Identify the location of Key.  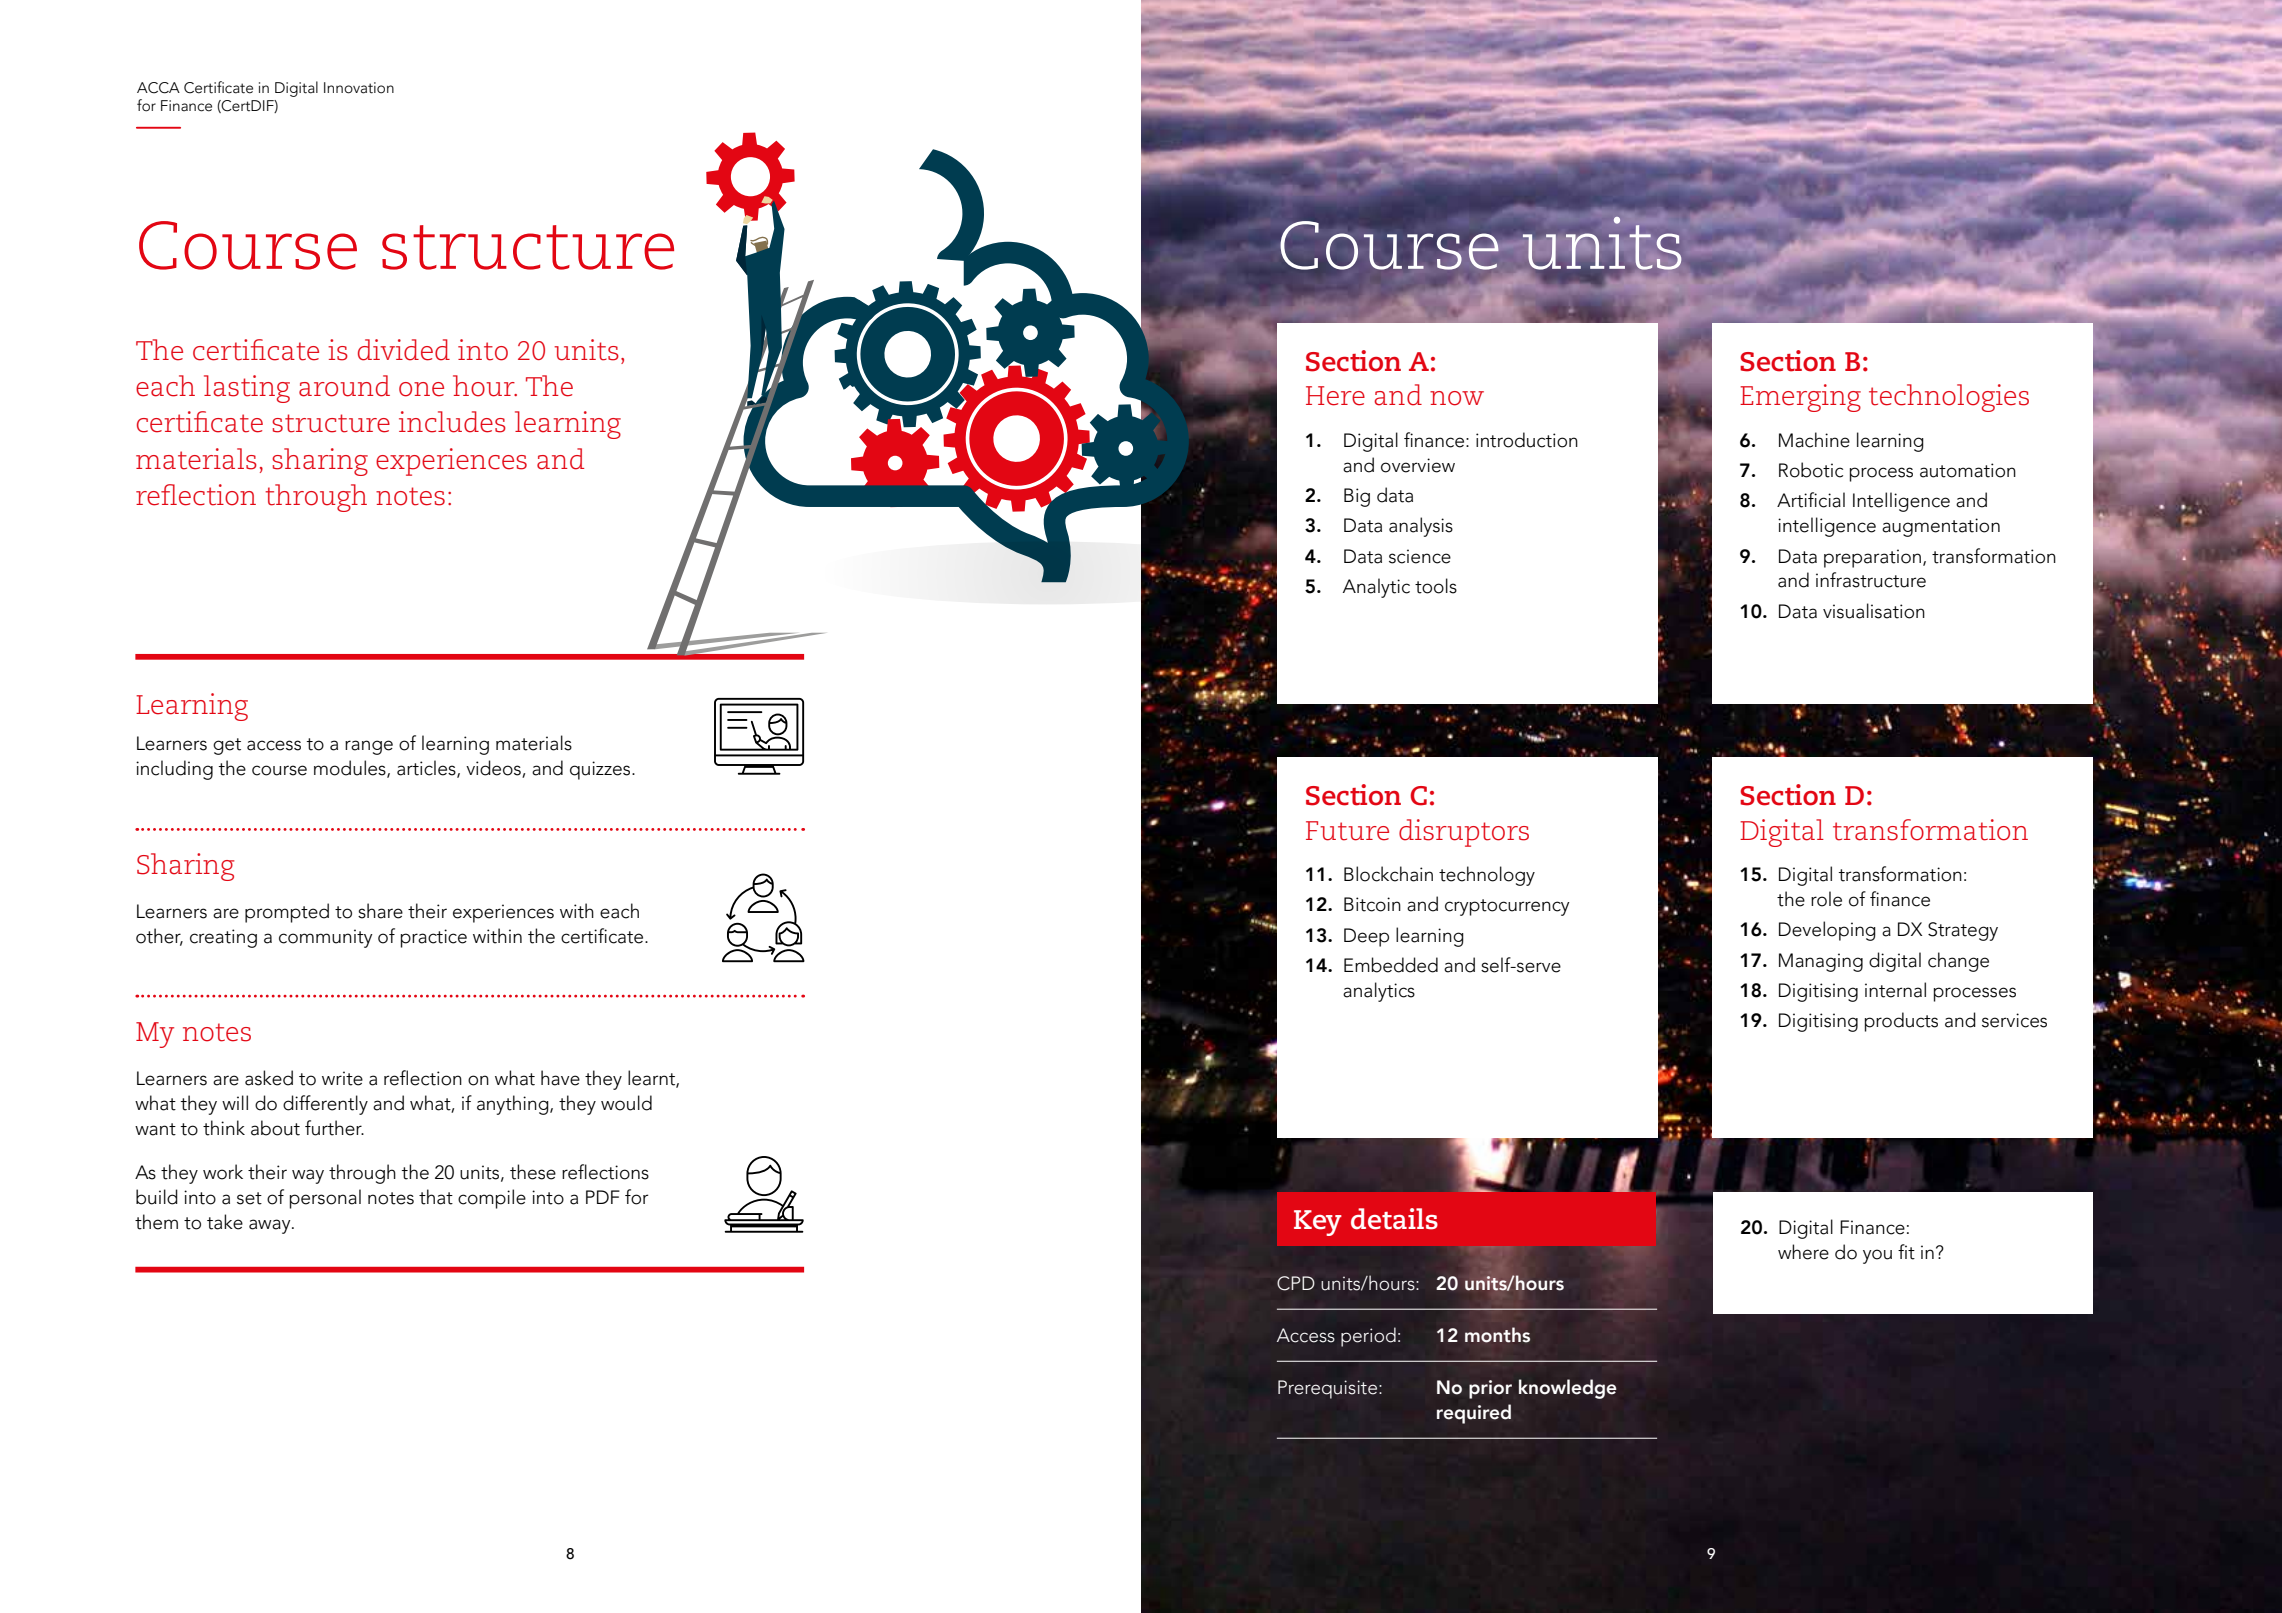
(1318, 1223).
